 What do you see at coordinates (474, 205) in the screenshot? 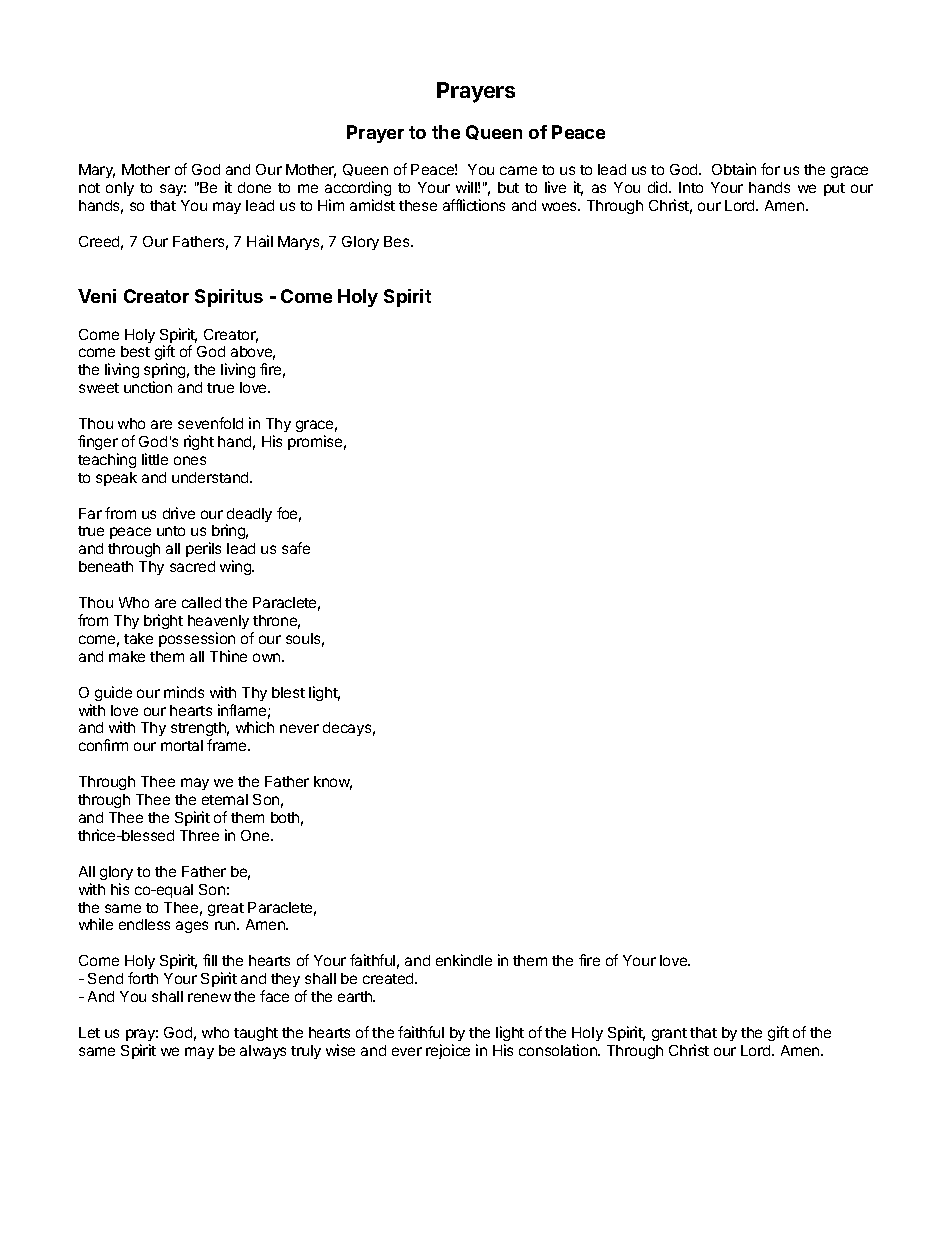
I see `afflictions` at bounding box center [474, 205].
